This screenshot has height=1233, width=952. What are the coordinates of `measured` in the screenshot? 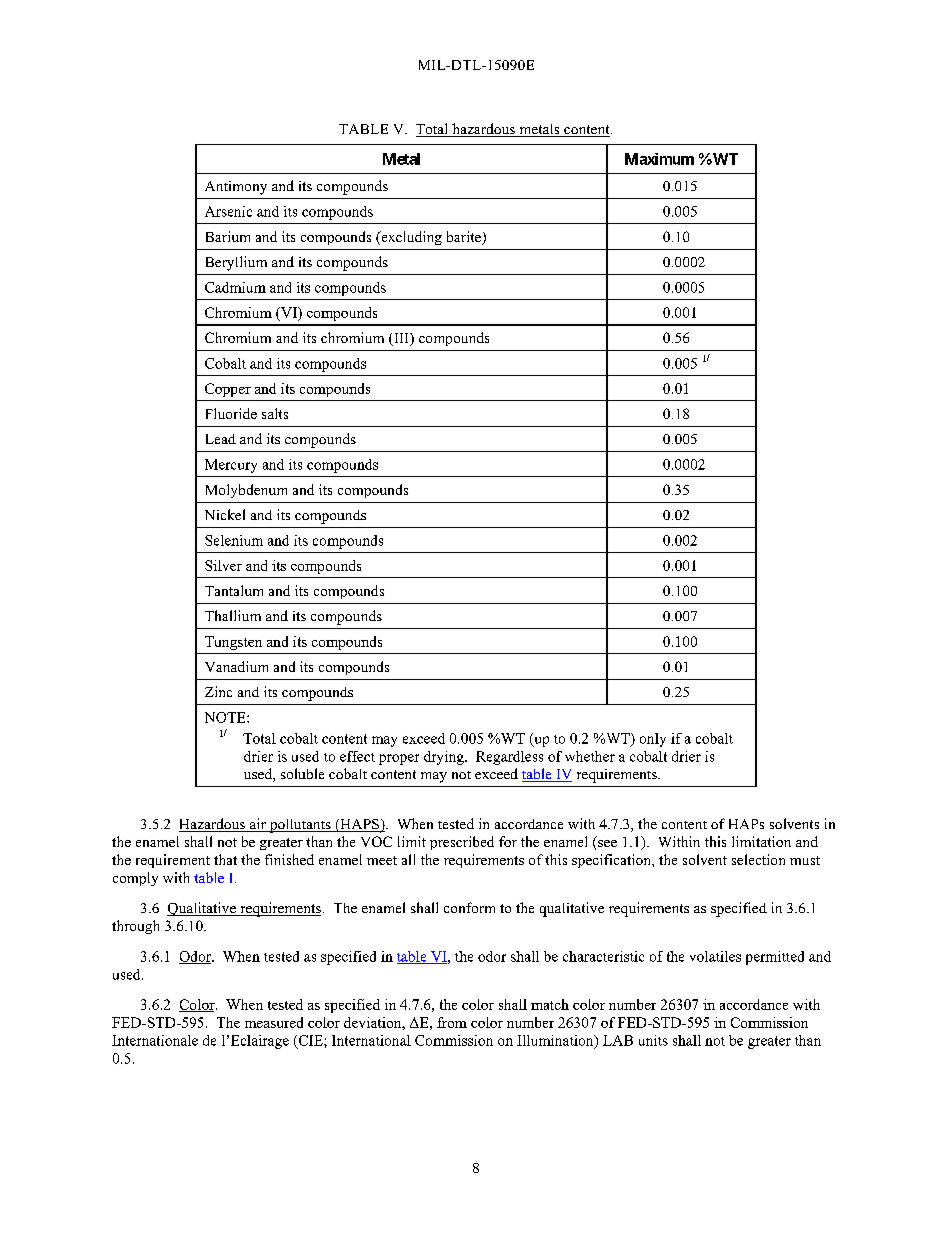 It's located at (274, 1022).
